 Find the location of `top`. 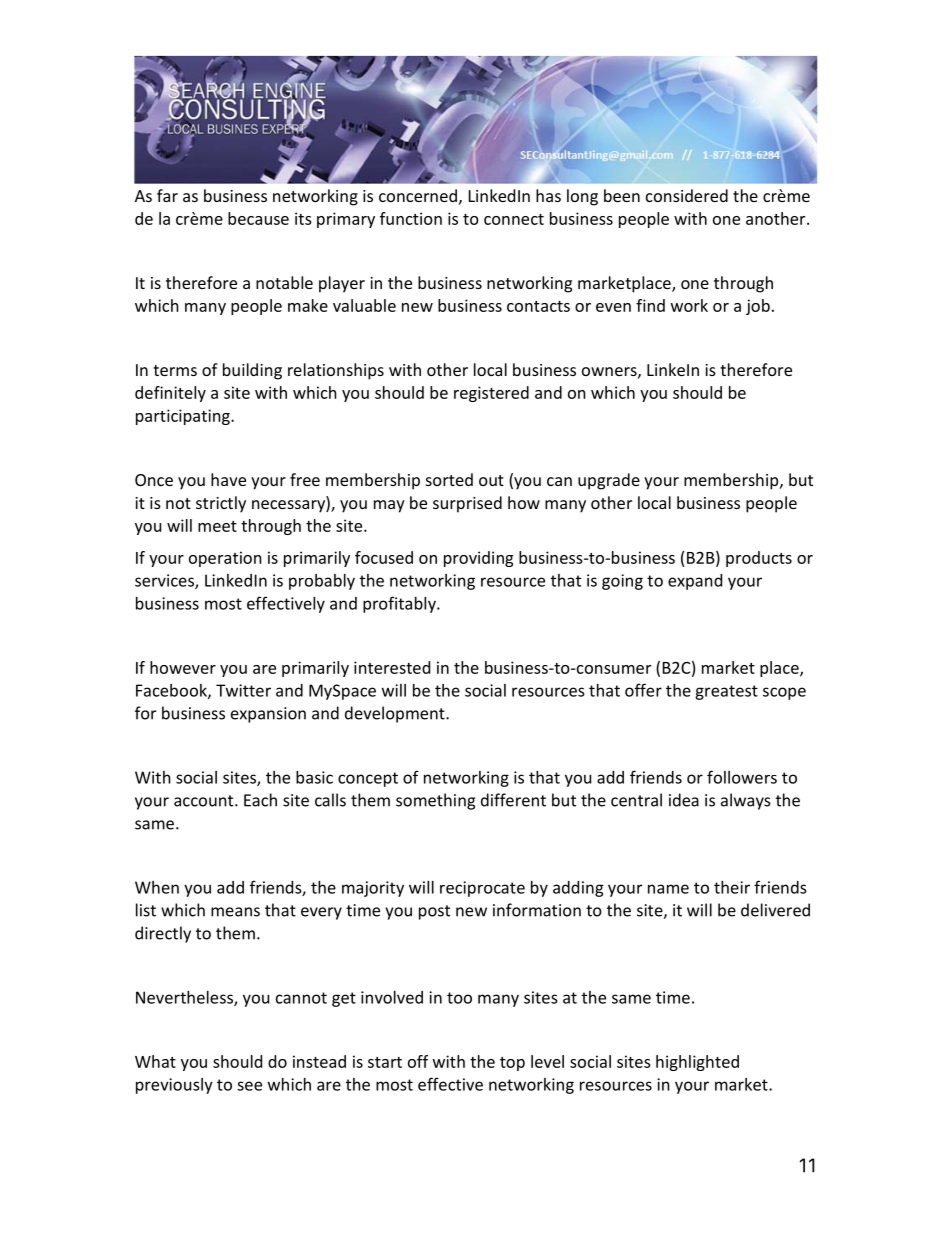

top is located at coordinates (512, 1064).
